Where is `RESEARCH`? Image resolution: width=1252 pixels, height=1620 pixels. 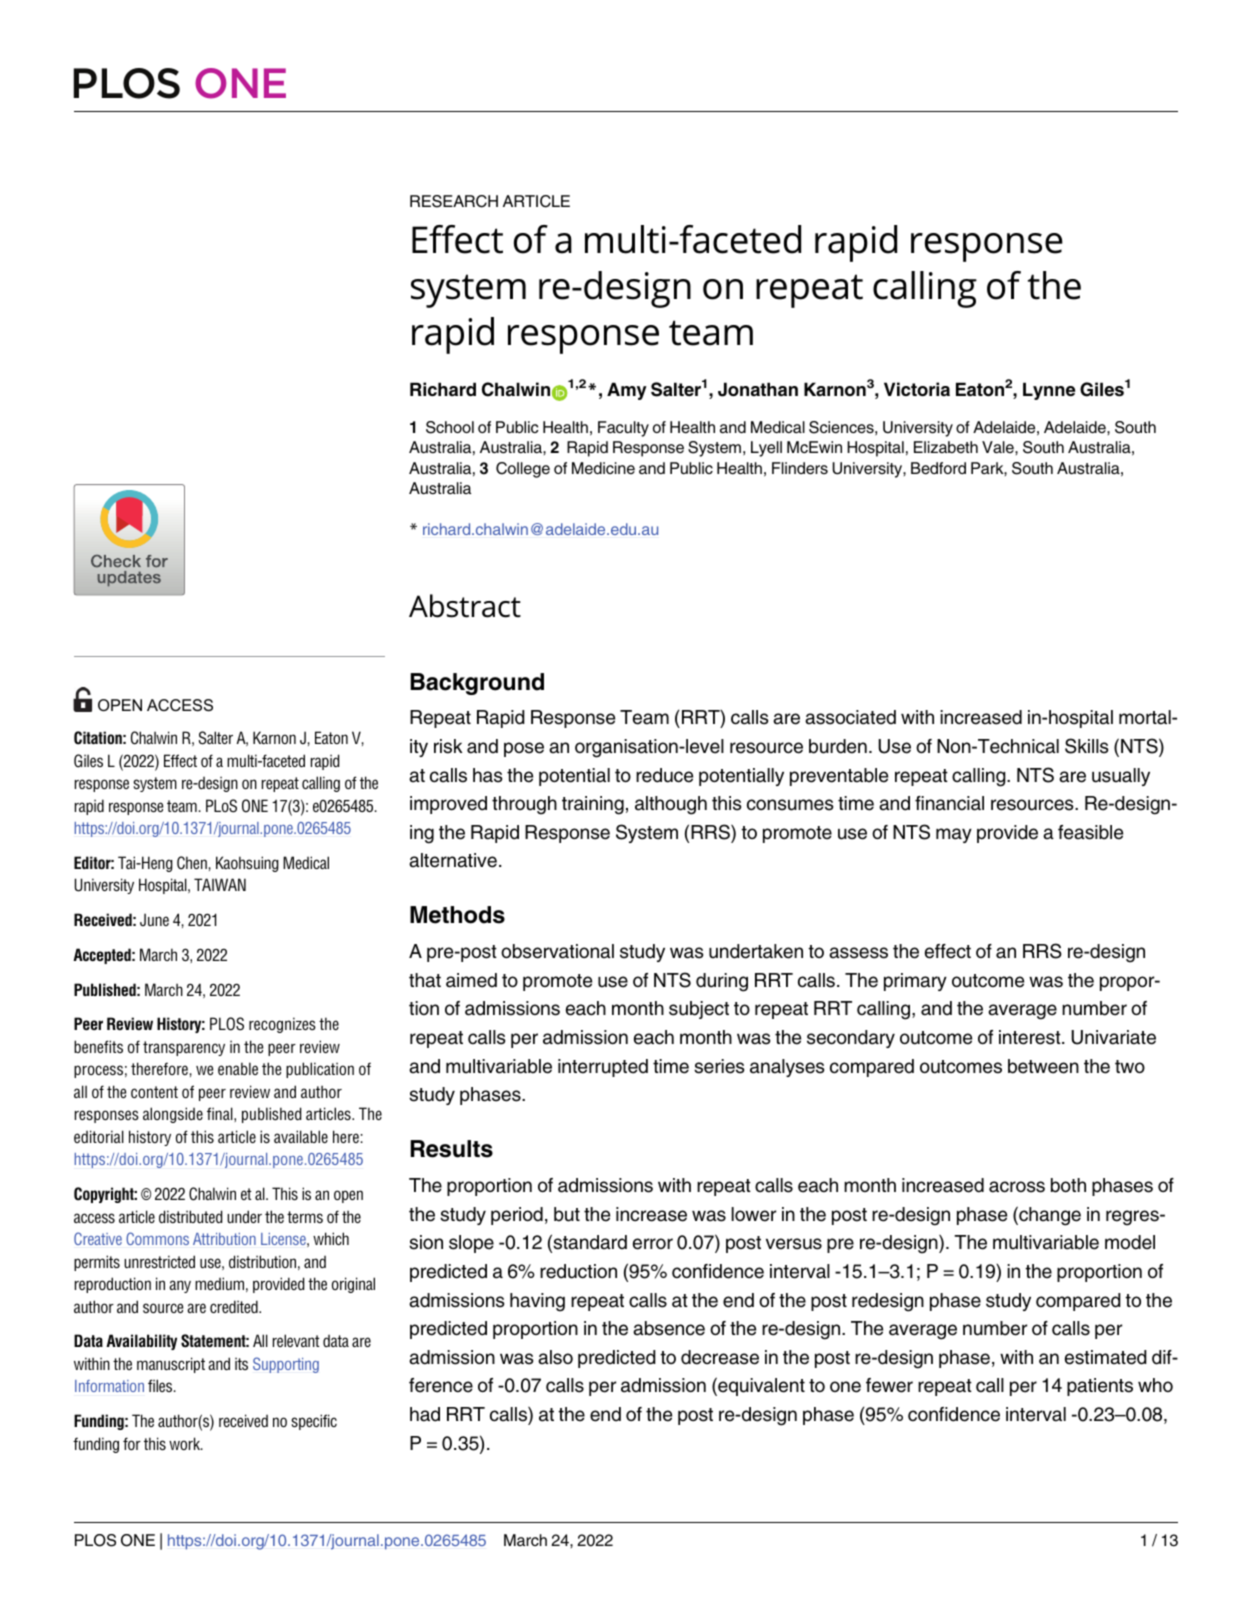 RESEARCH is located at coordinates (454, 201).
